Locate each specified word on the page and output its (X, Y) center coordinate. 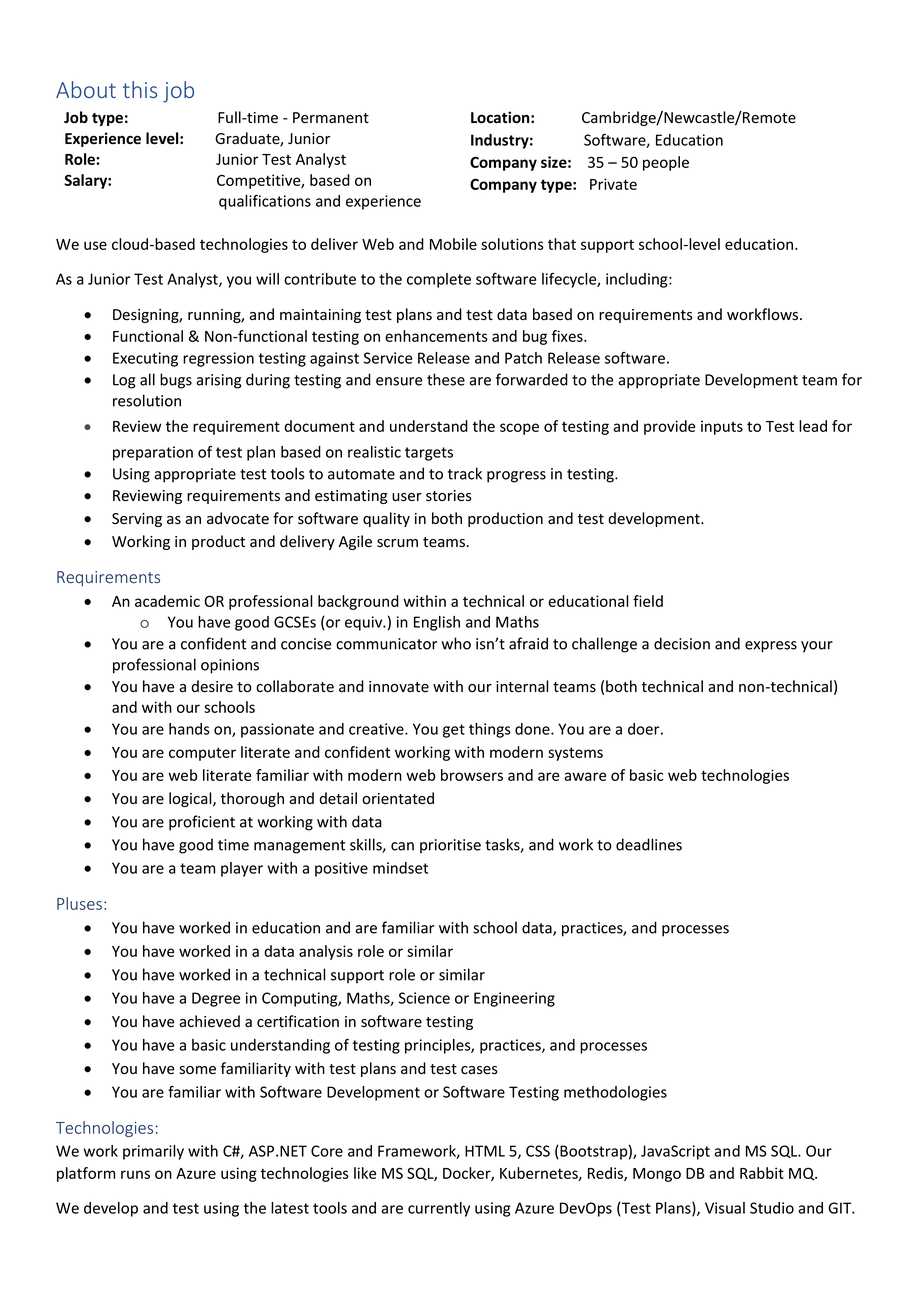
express (771, 647)
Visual (725, 1208)
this (140, 89)
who (456, 643)
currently (439, 1209)
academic (167, 601)
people (666, 163)
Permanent (331, 118)
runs (135, 1174)
